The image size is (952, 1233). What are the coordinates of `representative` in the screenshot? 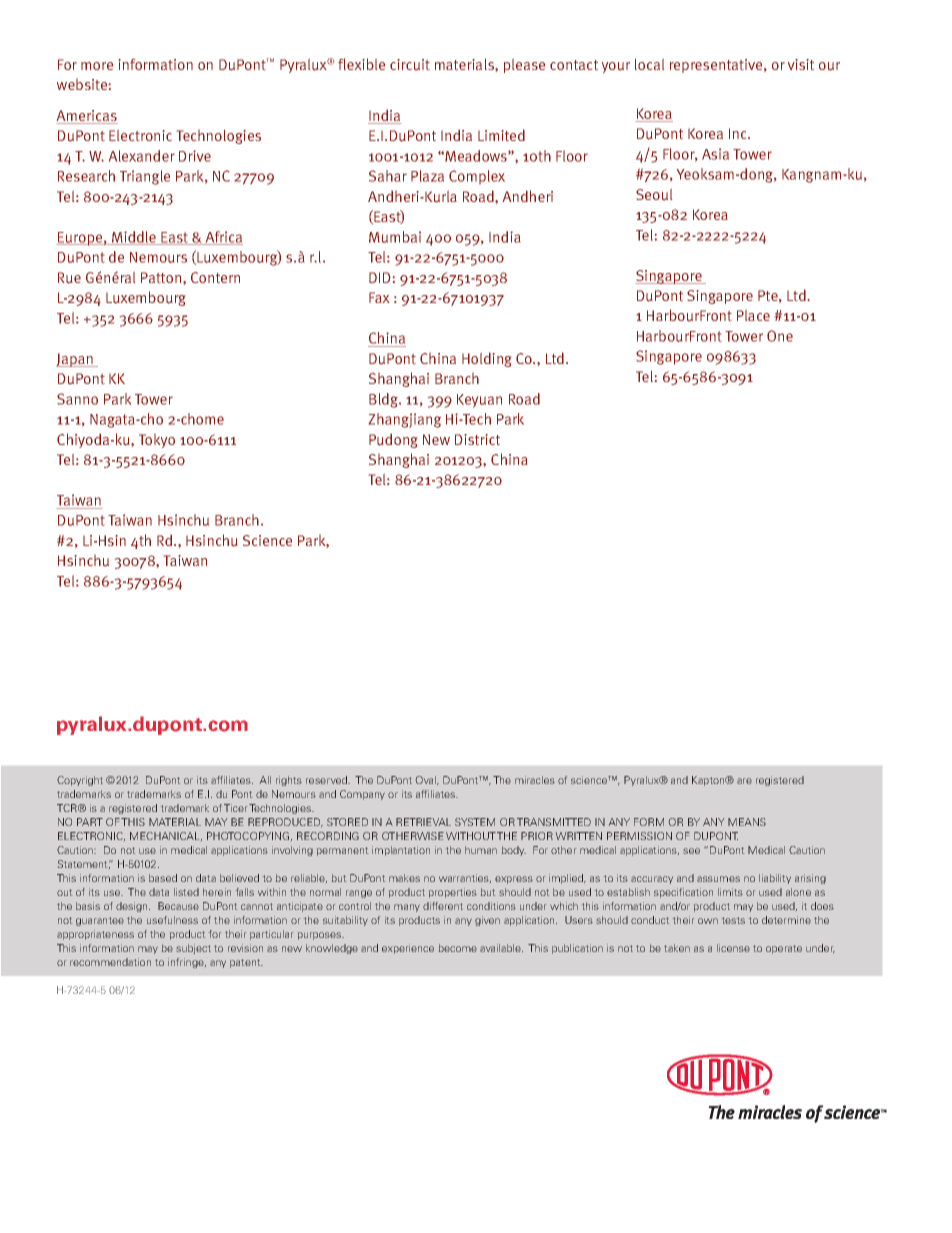 It's located at (717, 66).
